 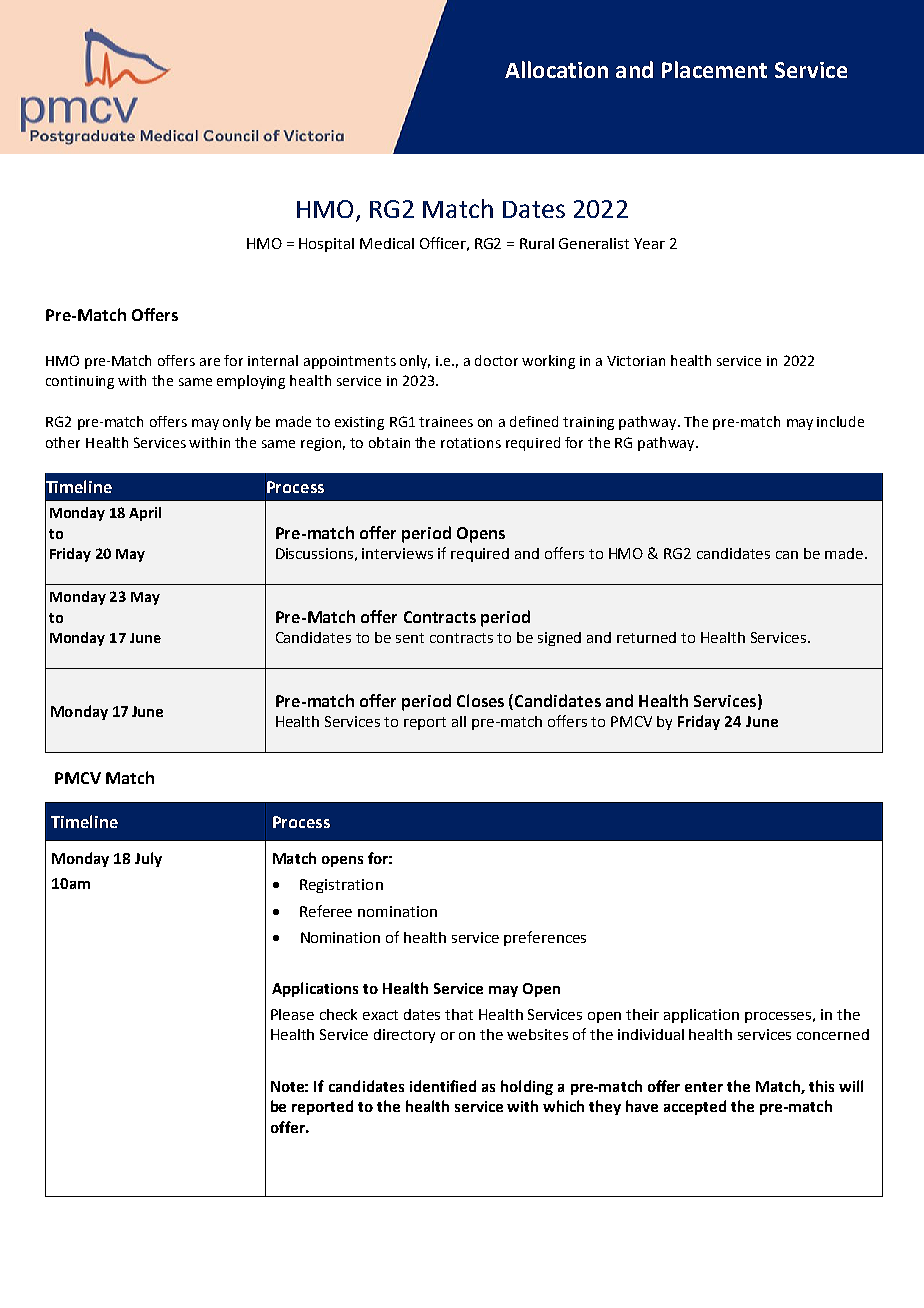 I want to click on April, so click(x=145, y=514).
